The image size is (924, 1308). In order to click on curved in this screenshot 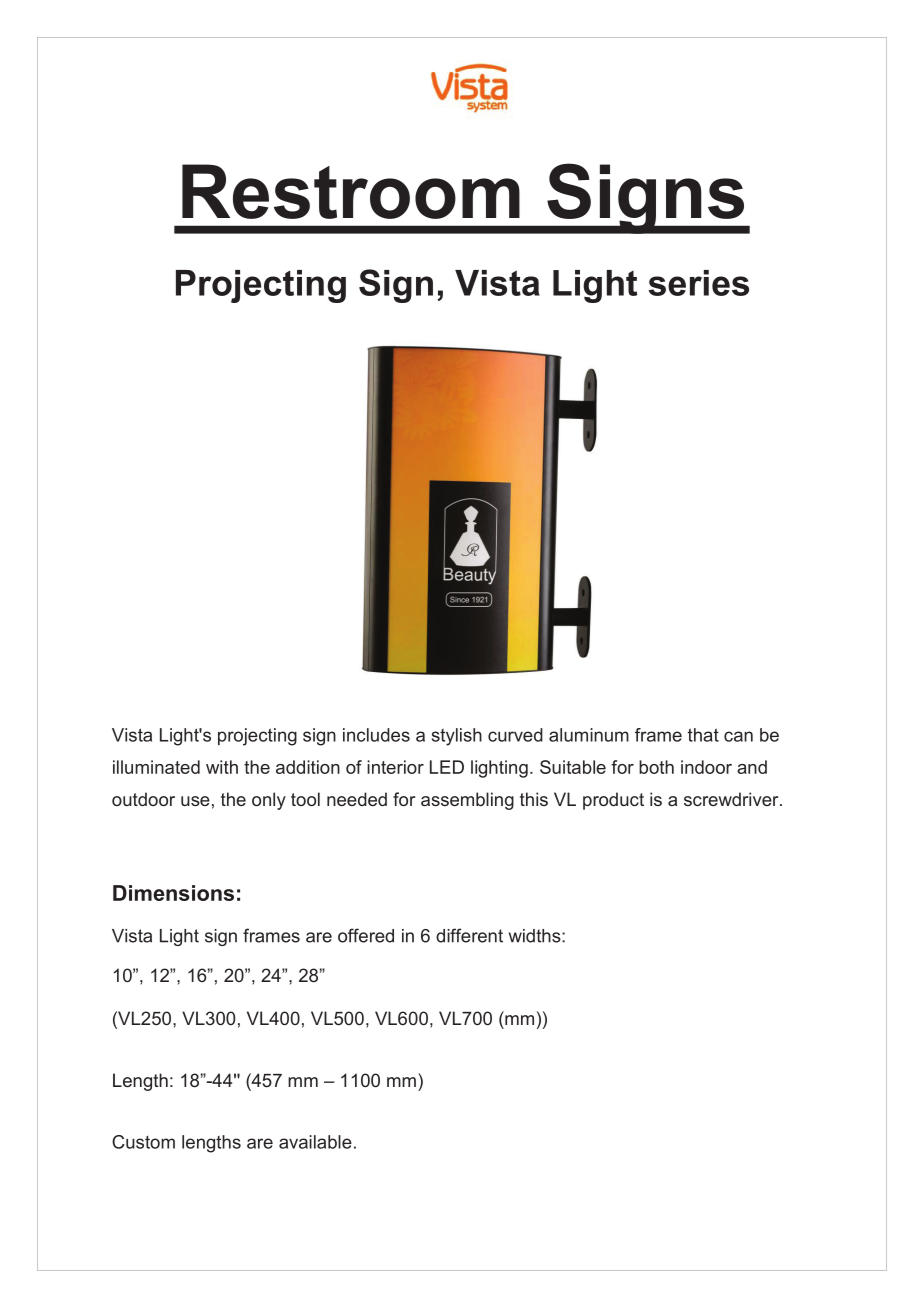, I will do `click(515, 735)`.
